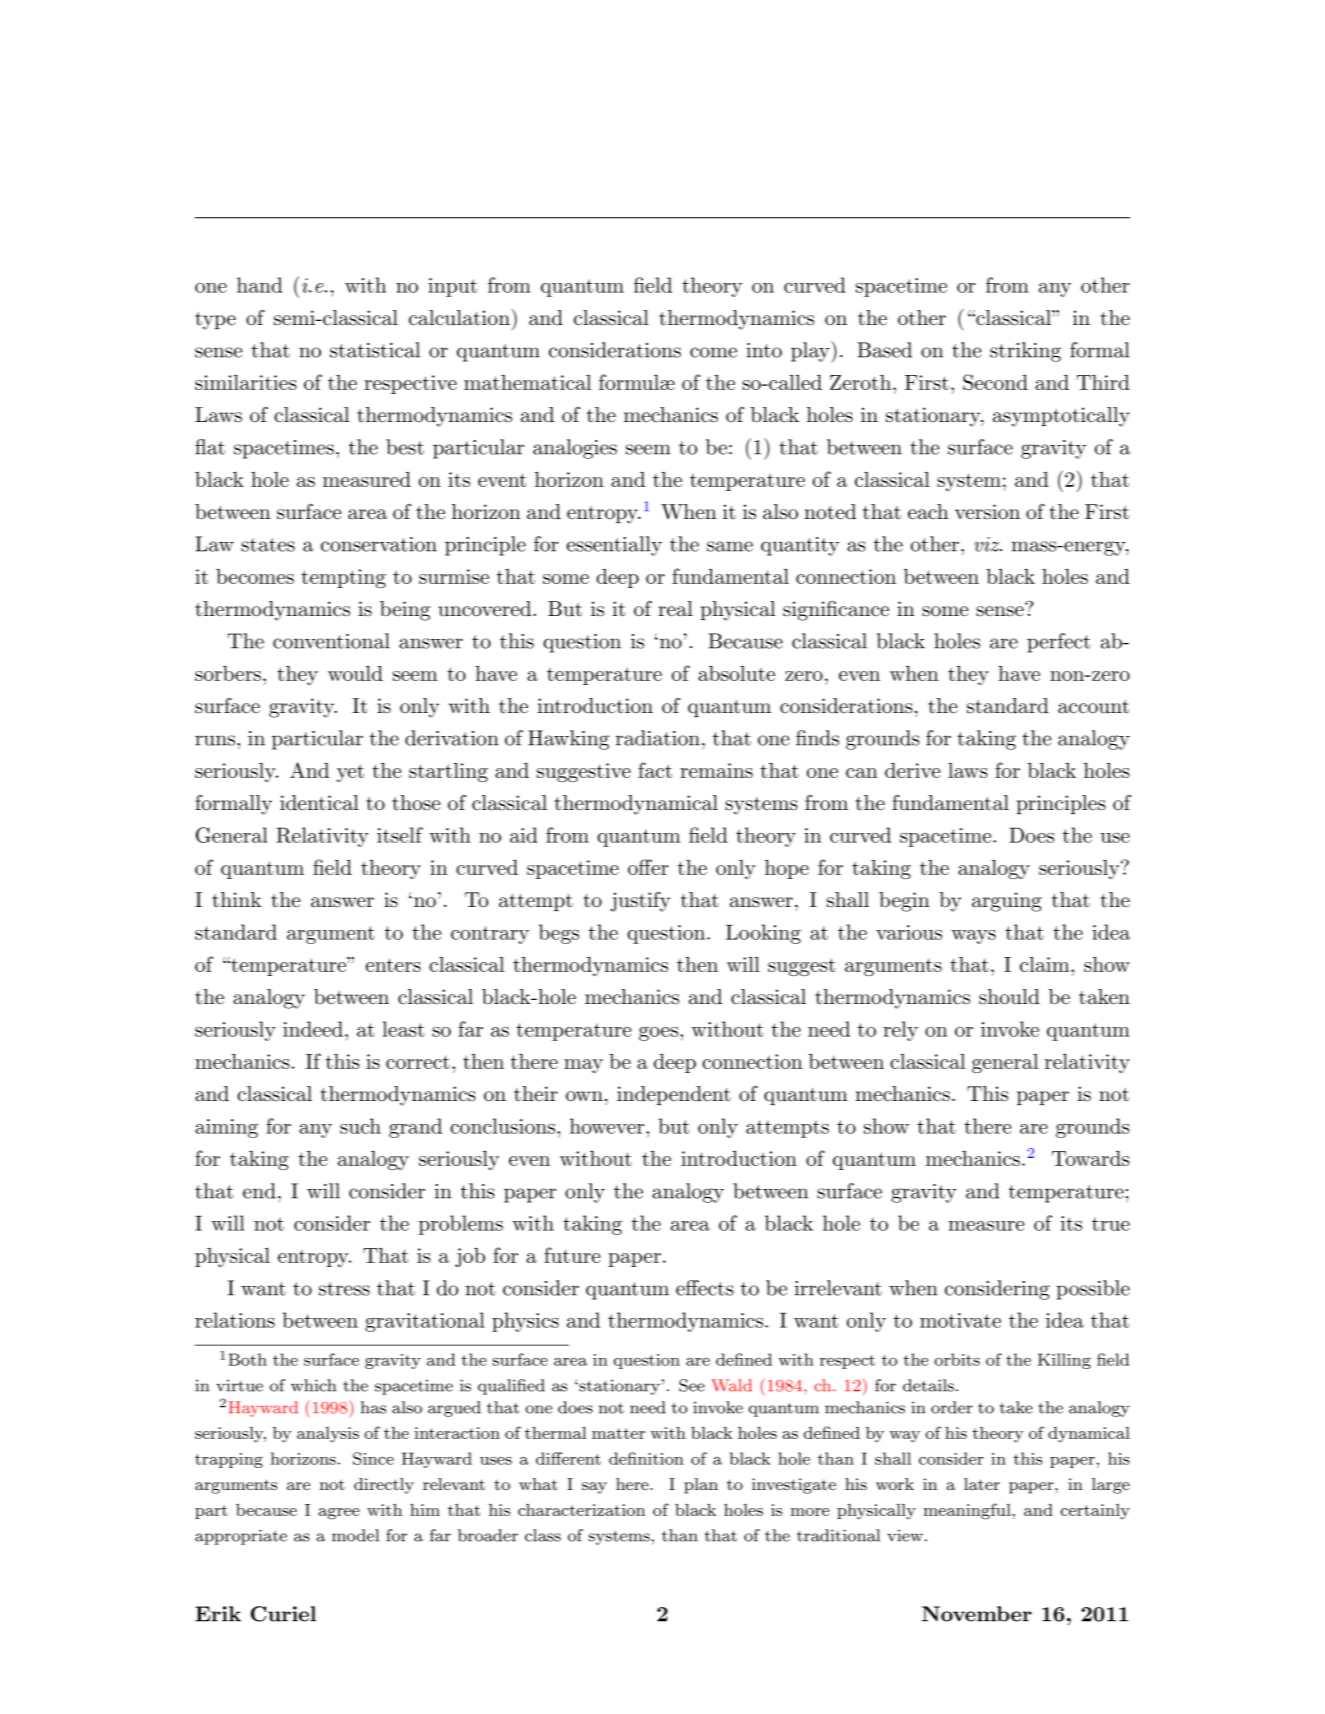 The height and width of the image is (1714, 1325). What do you see at coordinates (764, 350) in the image?
I see `into` at bounding box center [764, 350].
